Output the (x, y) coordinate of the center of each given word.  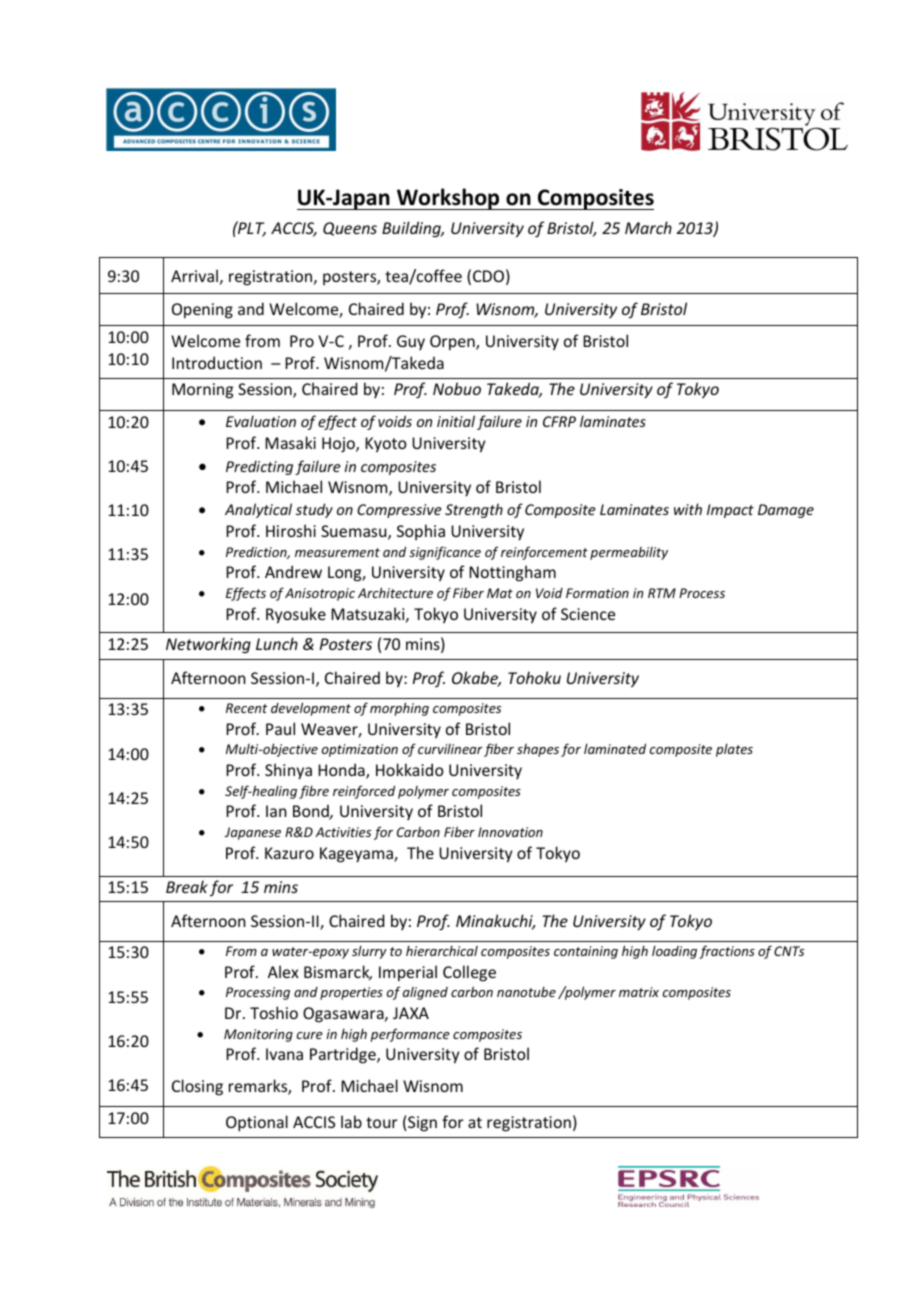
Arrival (194, 275)
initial (456, 421)
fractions (727, 952)
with (688, 509)
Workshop (448, 199)
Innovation (510, 832)
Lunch (277, 643)
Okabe (476, 679)
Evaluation (261, 421)
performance (410, 1035)
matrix (639, 992)
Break (187, 886)
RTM (662, 593)
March (648, 227)
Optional (257, 1123)
